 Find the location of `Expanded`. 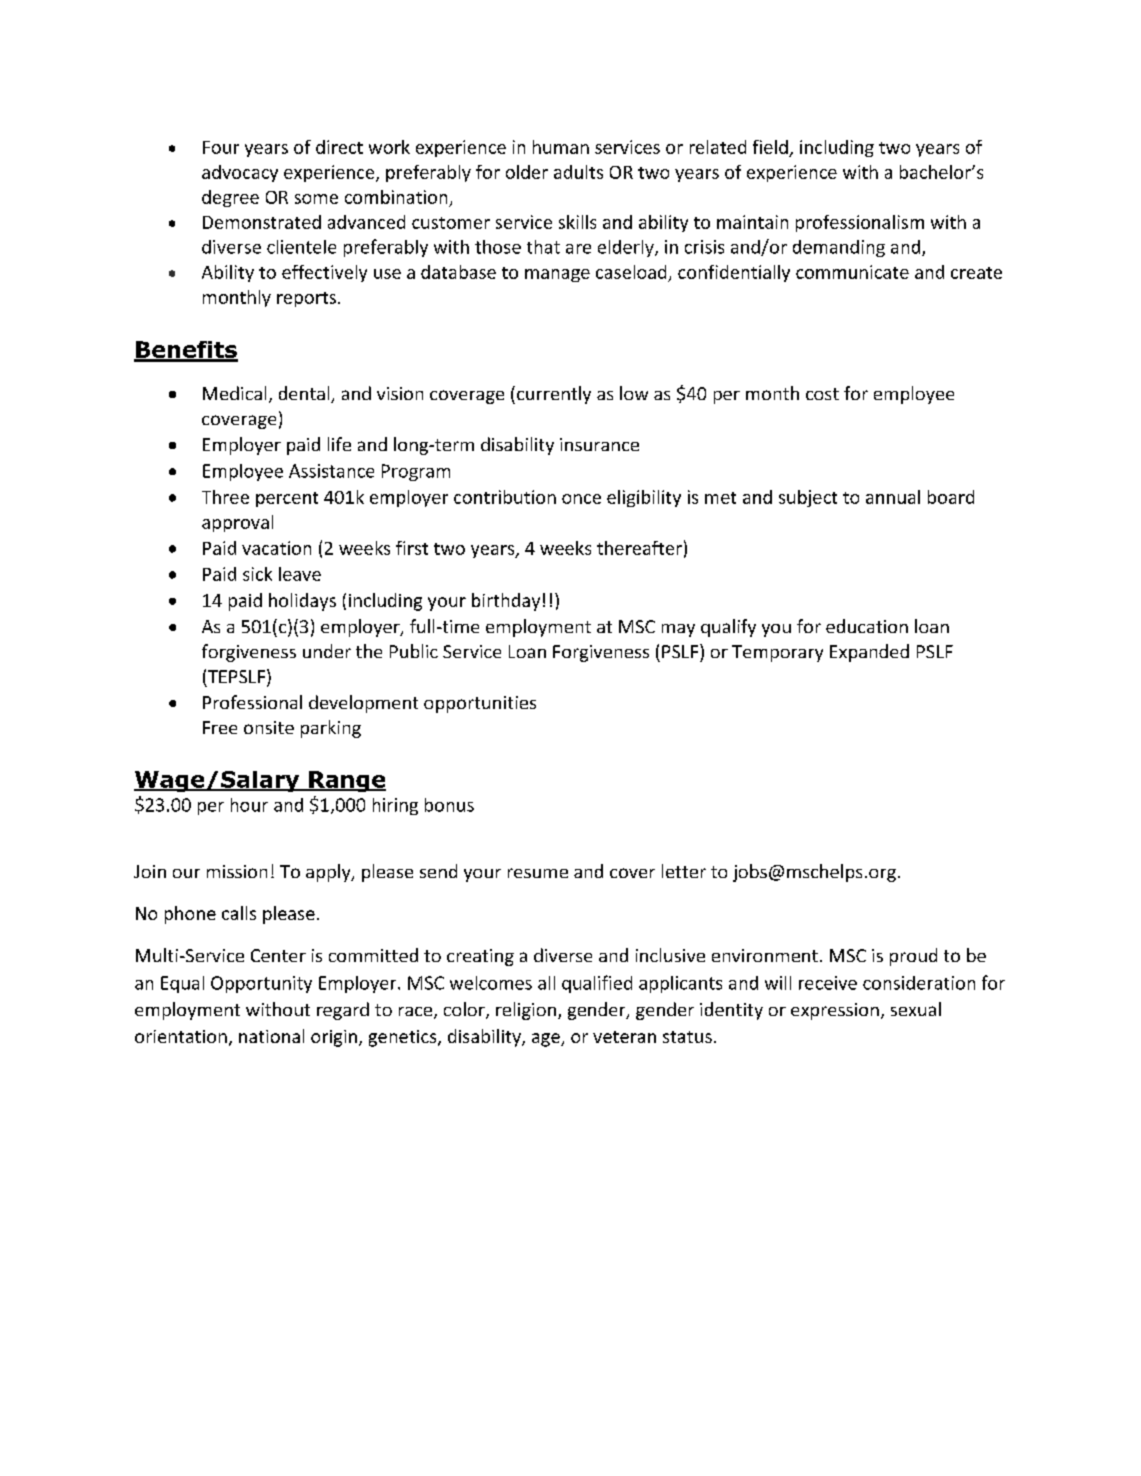

Expanded is located at coordinates (869, 653).
